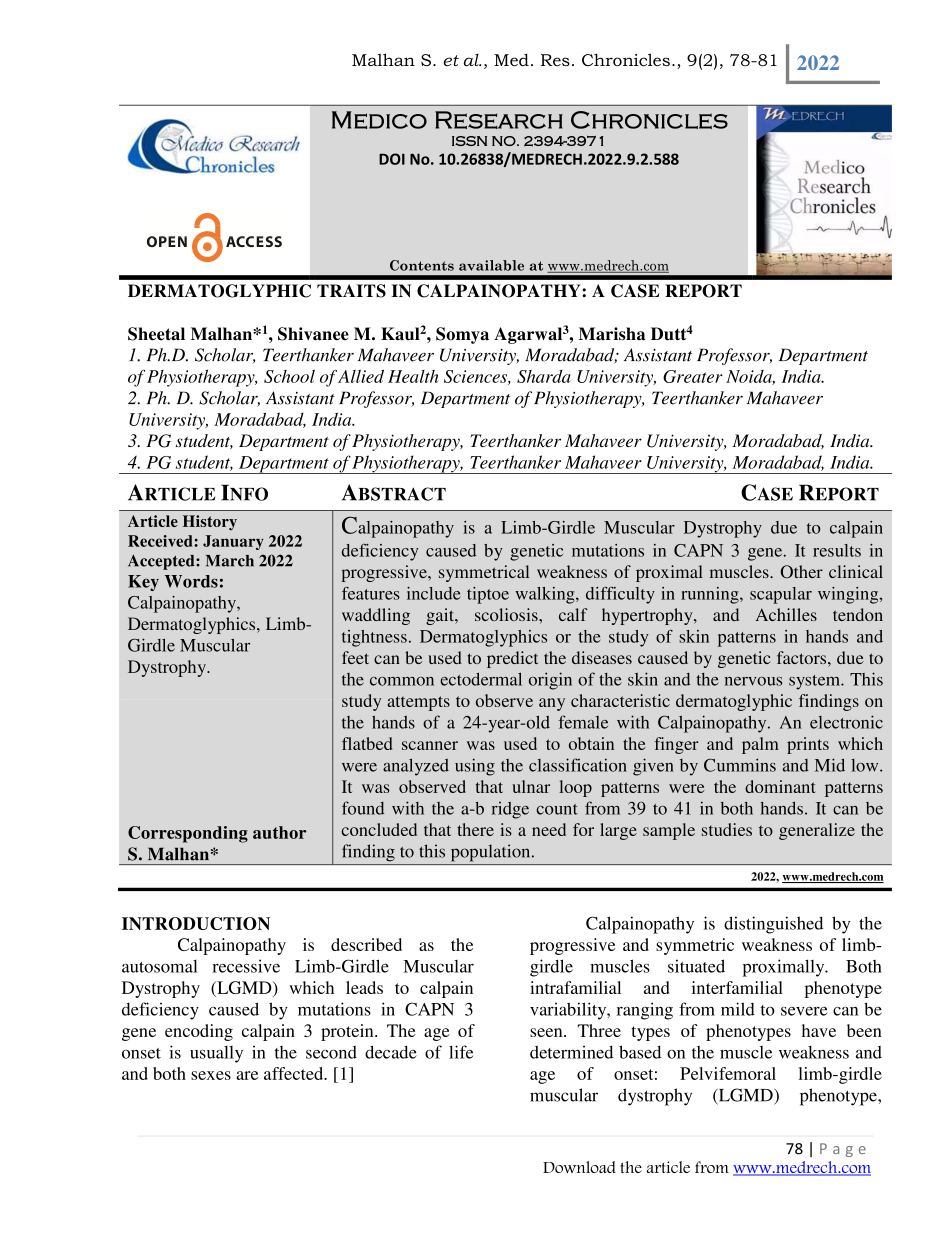 This screenshot has width=952, height=1233. Describe the element at coordinates (544, 376) in the screenshot. I see `Sharda` at that location.
